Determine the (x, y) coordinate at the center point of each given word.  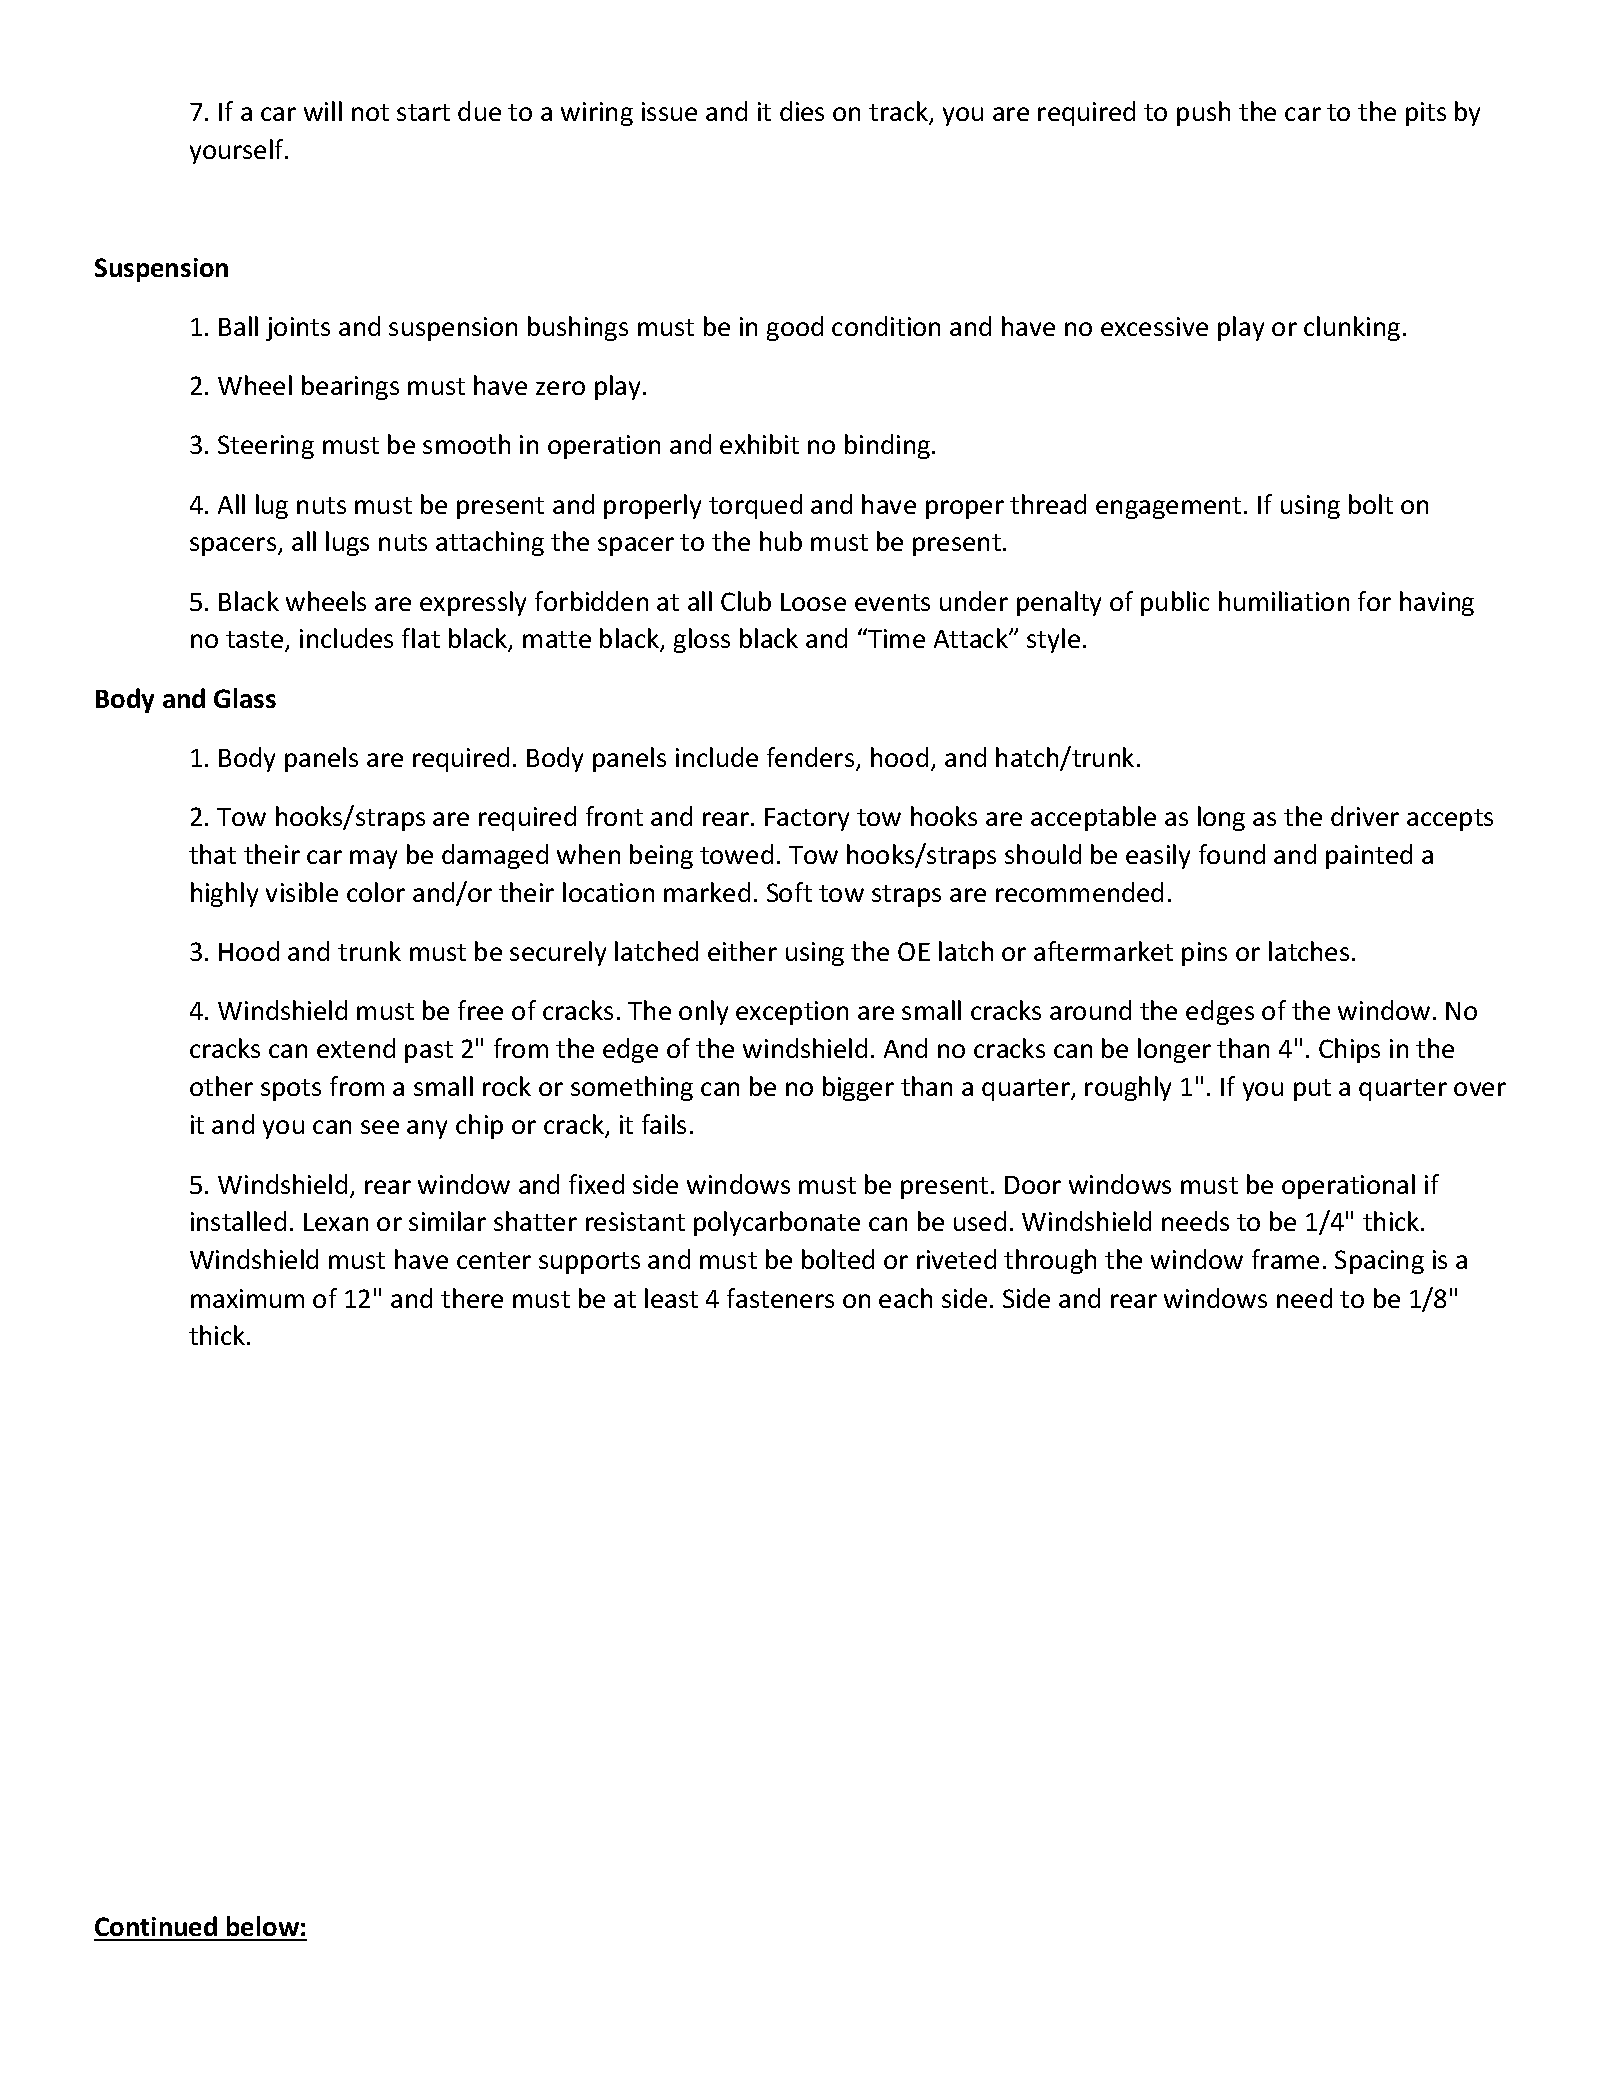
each (905, 1298)
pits (1426, 114)
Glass (245, 698)
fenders (812, 758)
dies (802, 111)
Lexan (336, 1222)
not (370, 112)
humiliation (1284, 601)
